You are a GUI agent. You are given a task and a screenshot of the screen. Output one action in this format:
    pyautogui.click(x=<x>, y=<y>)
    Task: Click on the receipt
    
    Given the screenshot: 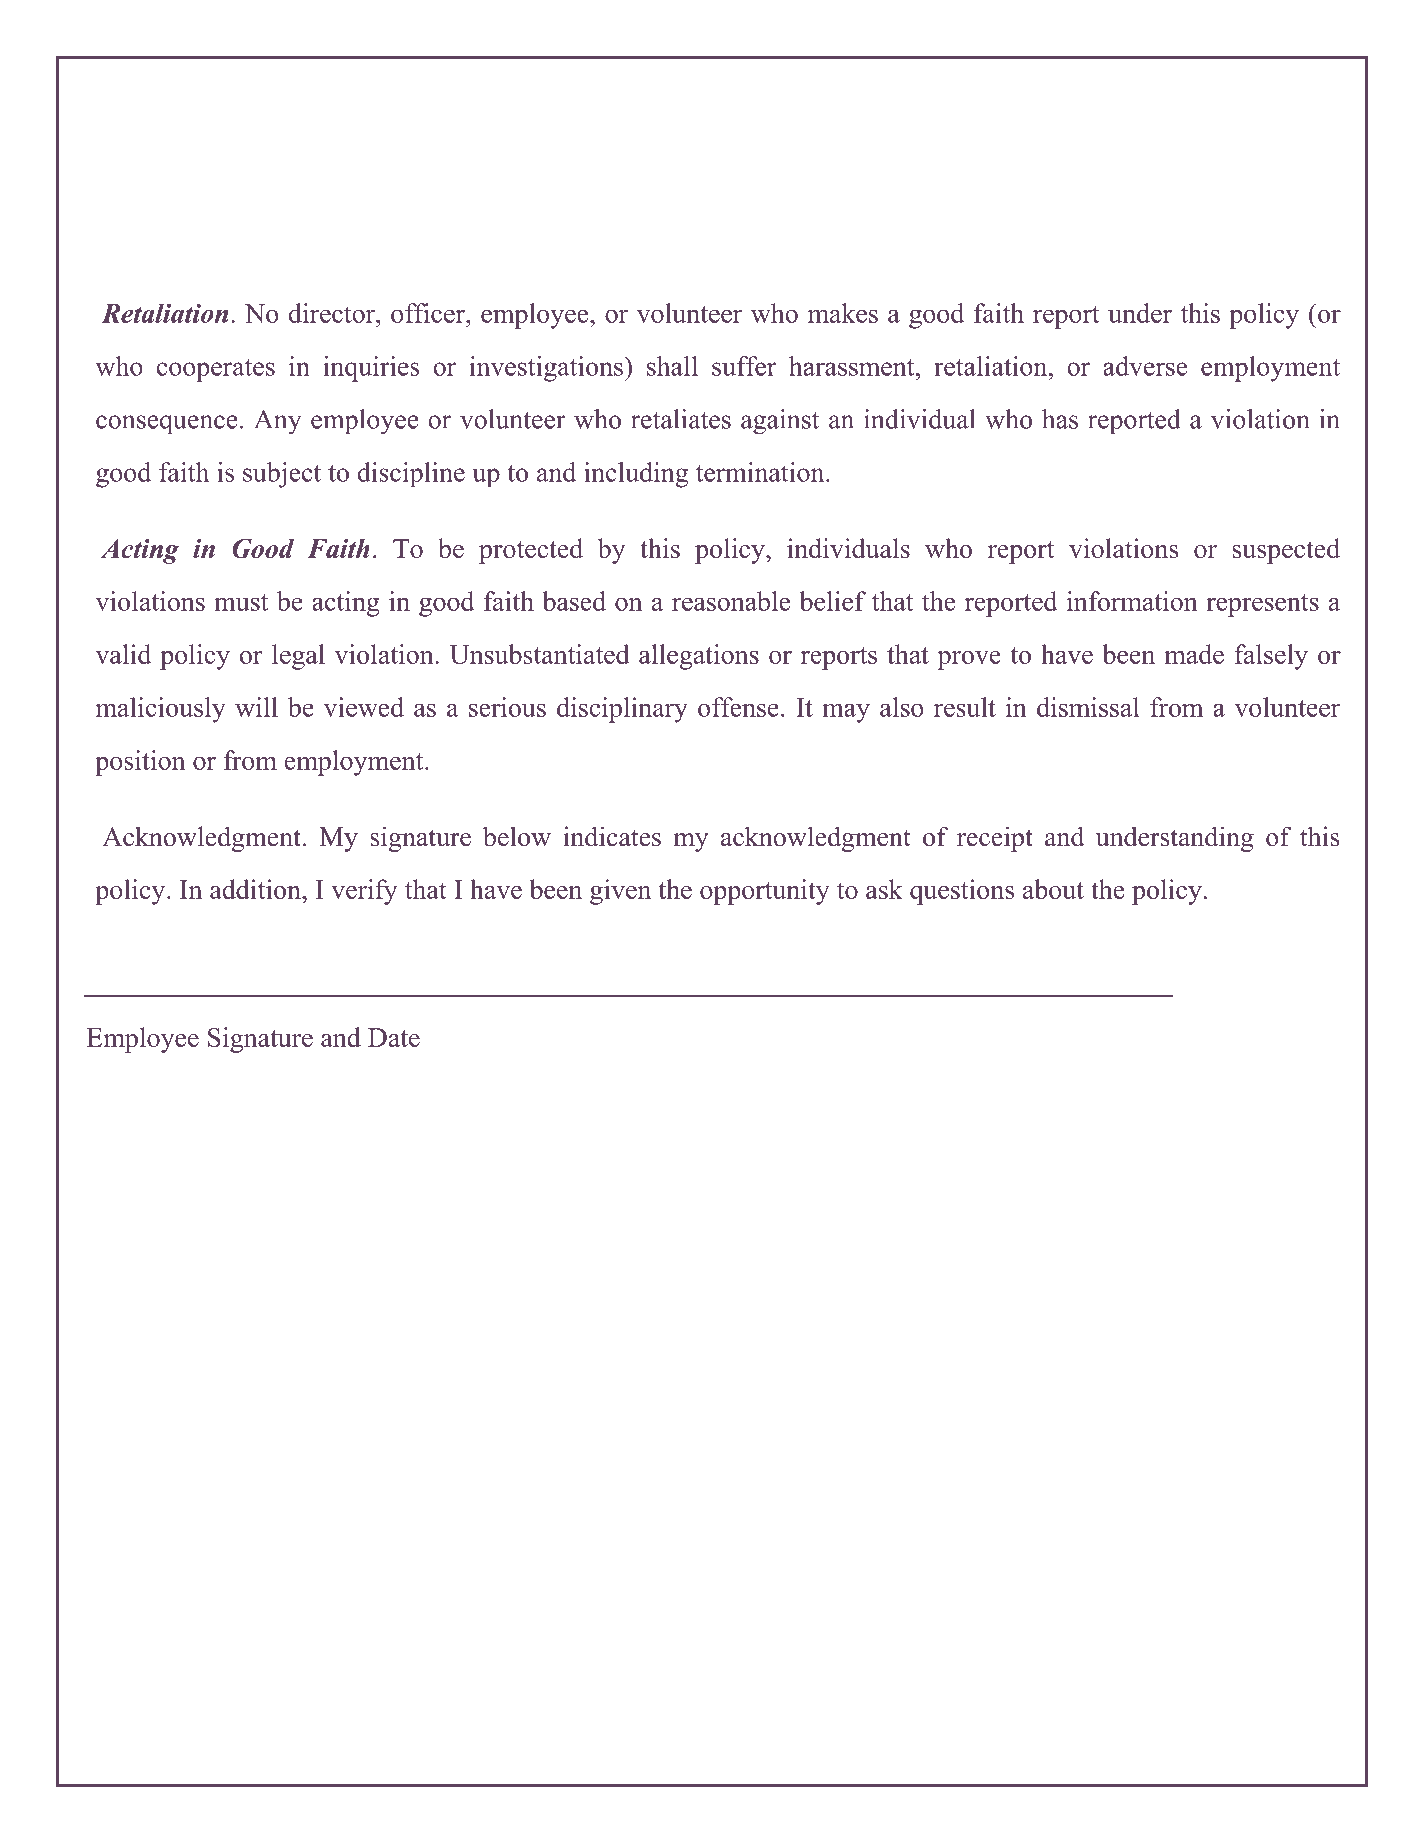 What is the action you would take?
    pyautogui.click(x=995, y=839)
